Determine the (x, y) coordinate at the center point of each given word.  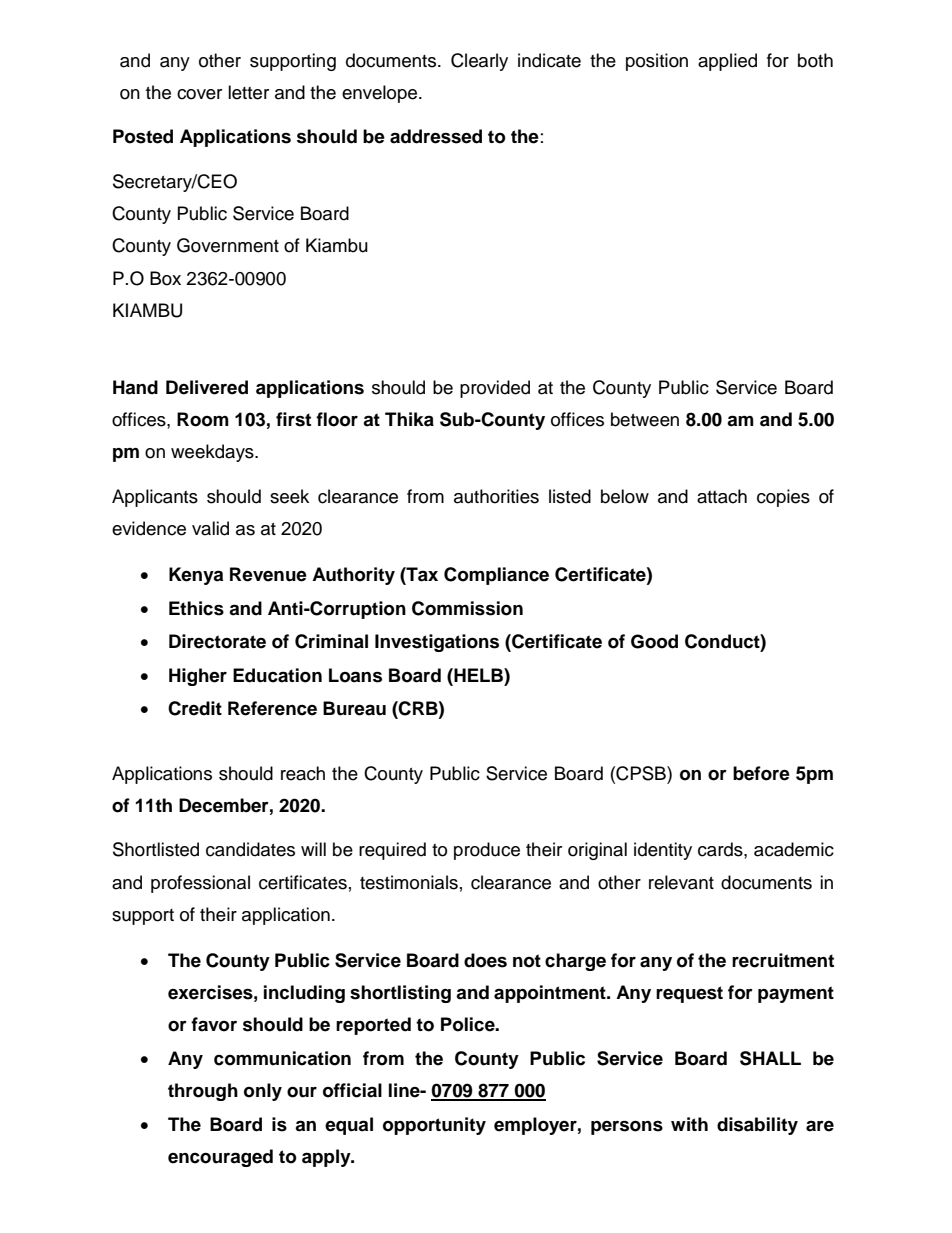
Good (654, 641)
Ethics (196, 608)
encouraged (220, 1158)
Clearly (479, 62)
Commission (467, 608)
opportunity (434, 1126)
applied (727, 62)
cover (199, 94)
